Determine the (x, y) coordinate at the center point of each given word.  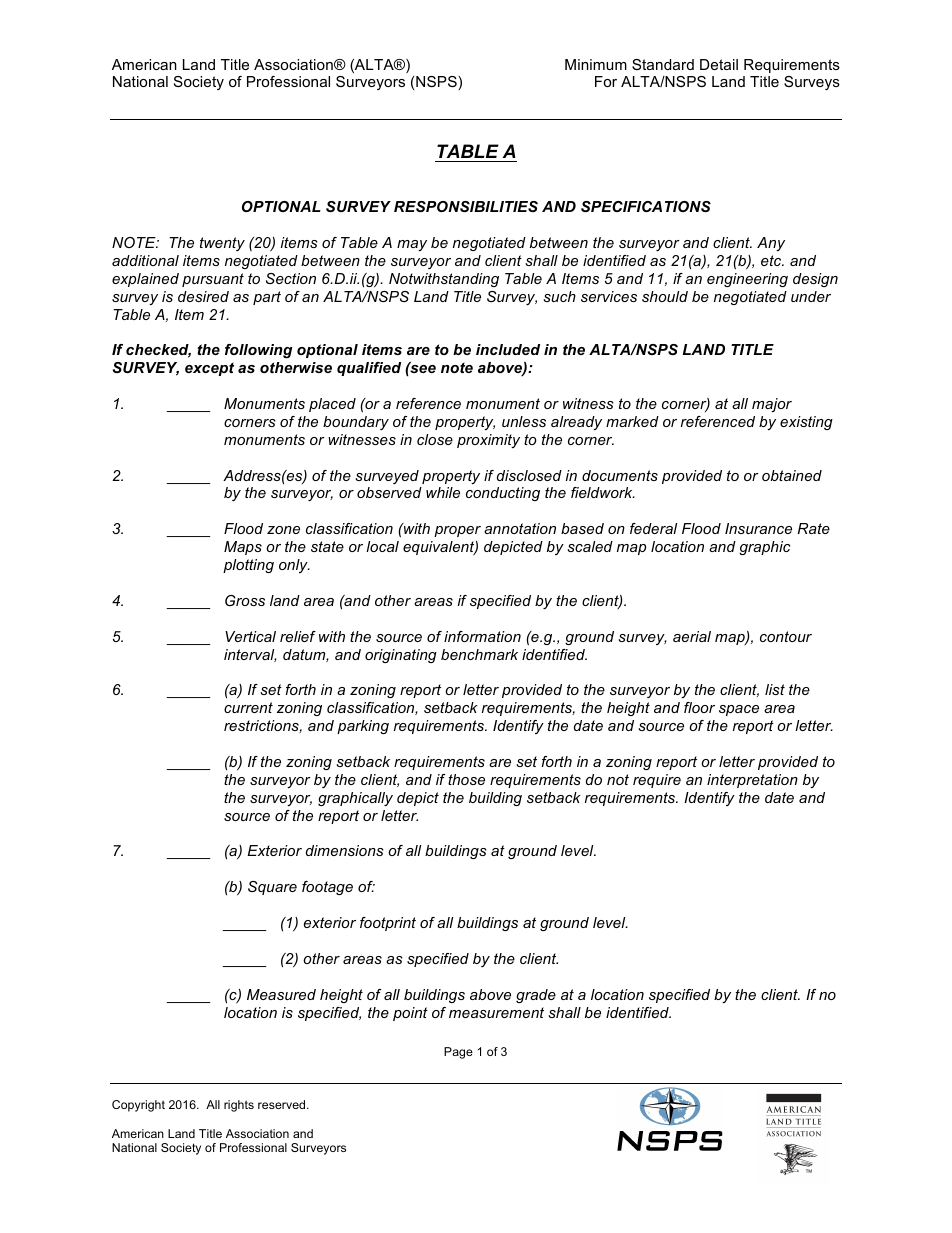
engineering (747, 280)
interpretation (752, 781)
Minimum (596, 64)
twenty (222, 244)
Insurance (758, 528)
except (209, 369)
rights (239, 1106)
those (466, 779)
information (482, 636)
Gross (245, 600)
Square (272, 888)
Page (458, 1053)
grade (536, 996)
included (508, 349)
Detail (719, 64)
